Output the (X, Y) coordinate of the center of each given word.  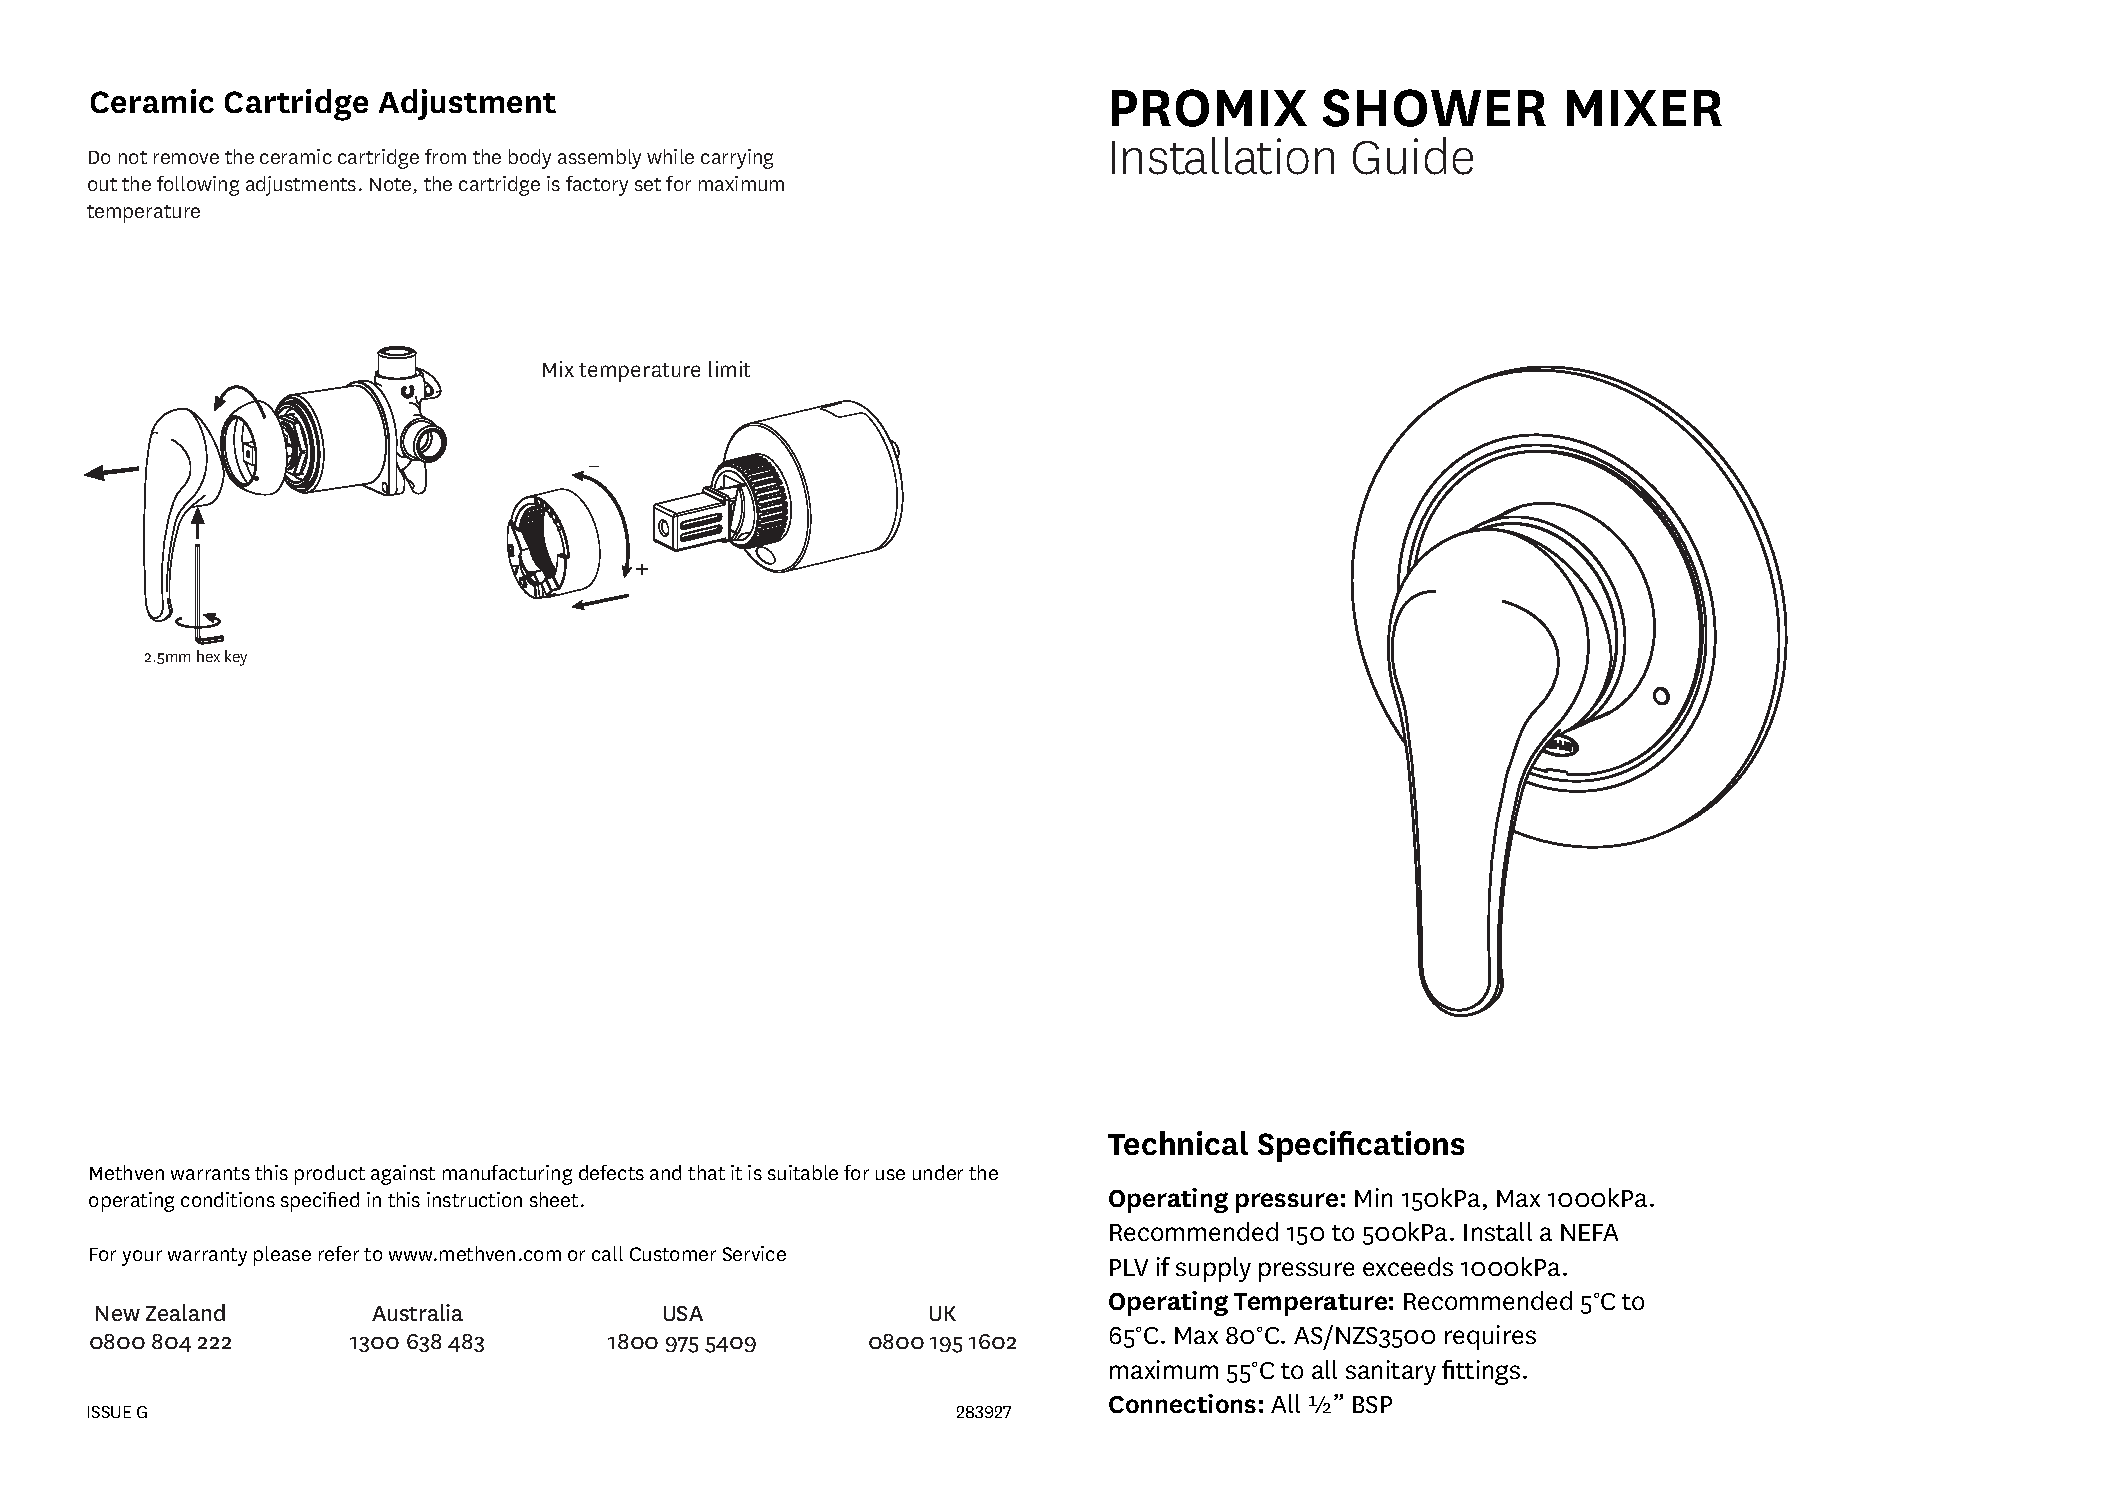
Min (1373, 1197)
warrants (210, 1173)
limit (729, 369)
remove (186, 158)
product (330, 1175)
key (236, 658)
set (648, 184)
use (890, 1174)
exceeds (1408, 1266)
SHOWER (1434, 108)
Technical (1178, 1143)
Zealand (185, 1312)
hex (208, 656)
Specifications (1361, 1146)
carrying (737, 159)
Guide (1413, 156)
